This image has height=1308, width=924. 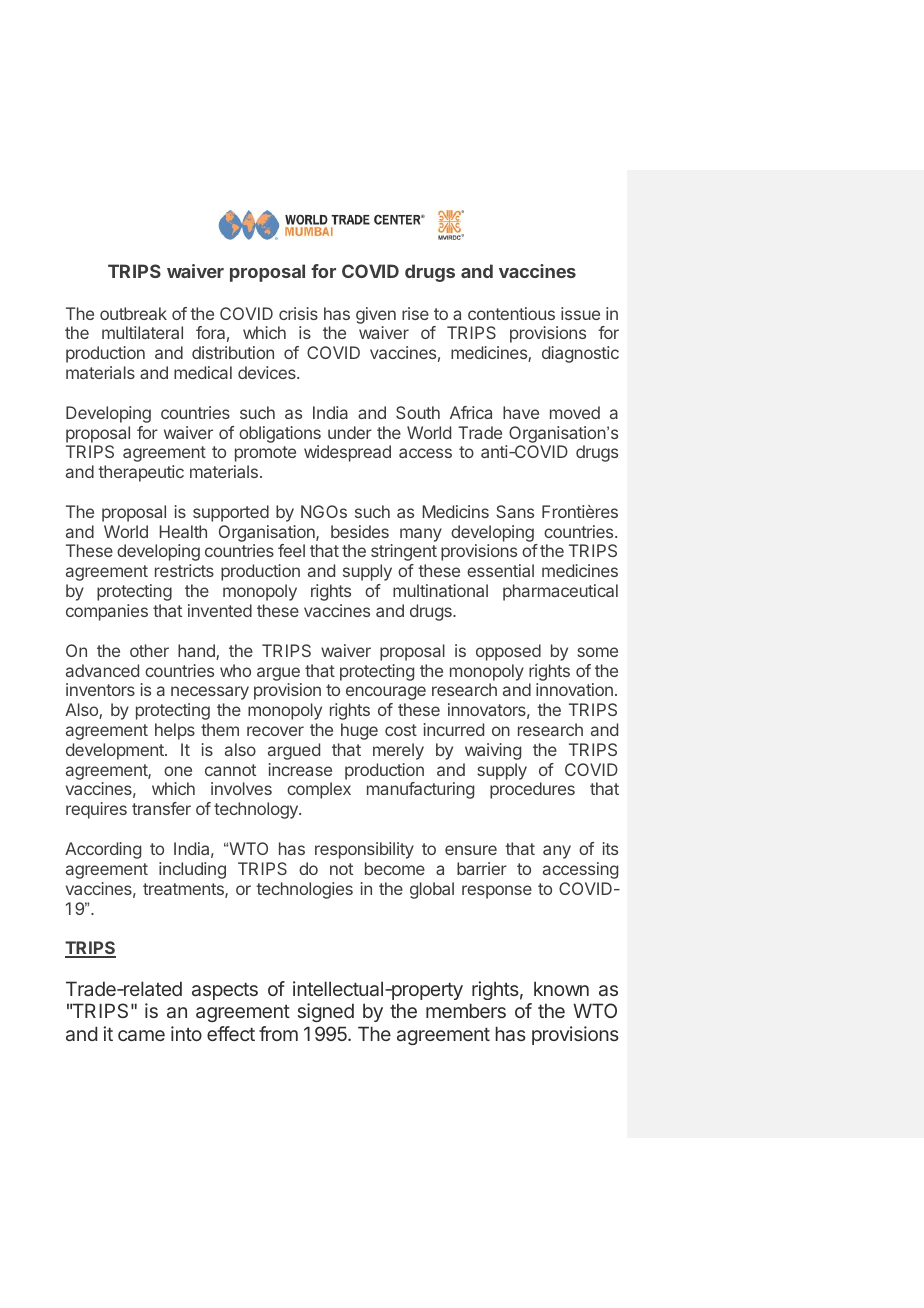 What do you see at coordinates (360, 531) in the image?
I see `besides` at bounding box center [360, 531].
